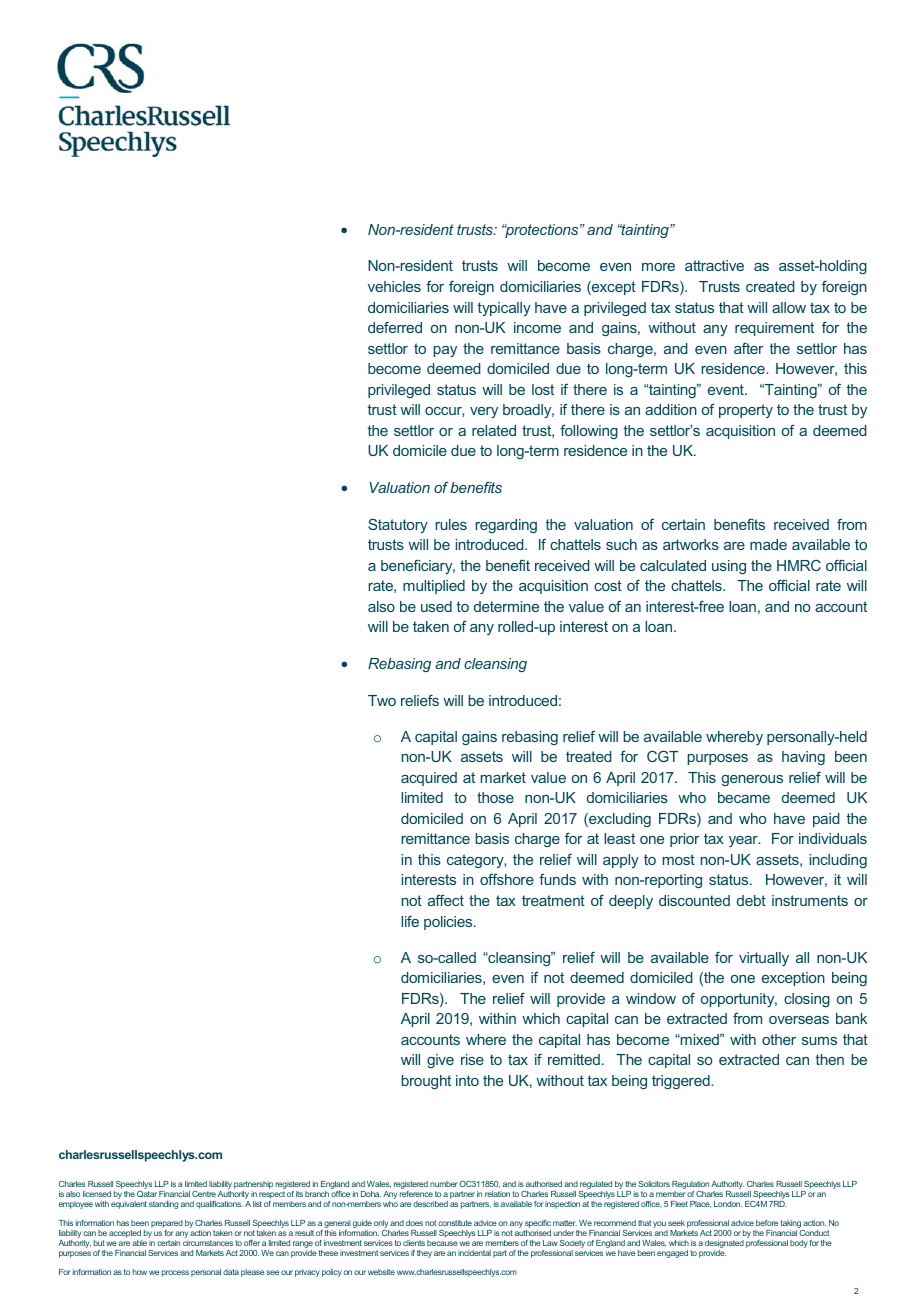  Describe the element at coordinates (440, 1061) in the screenshot. I see `give` at that location.
